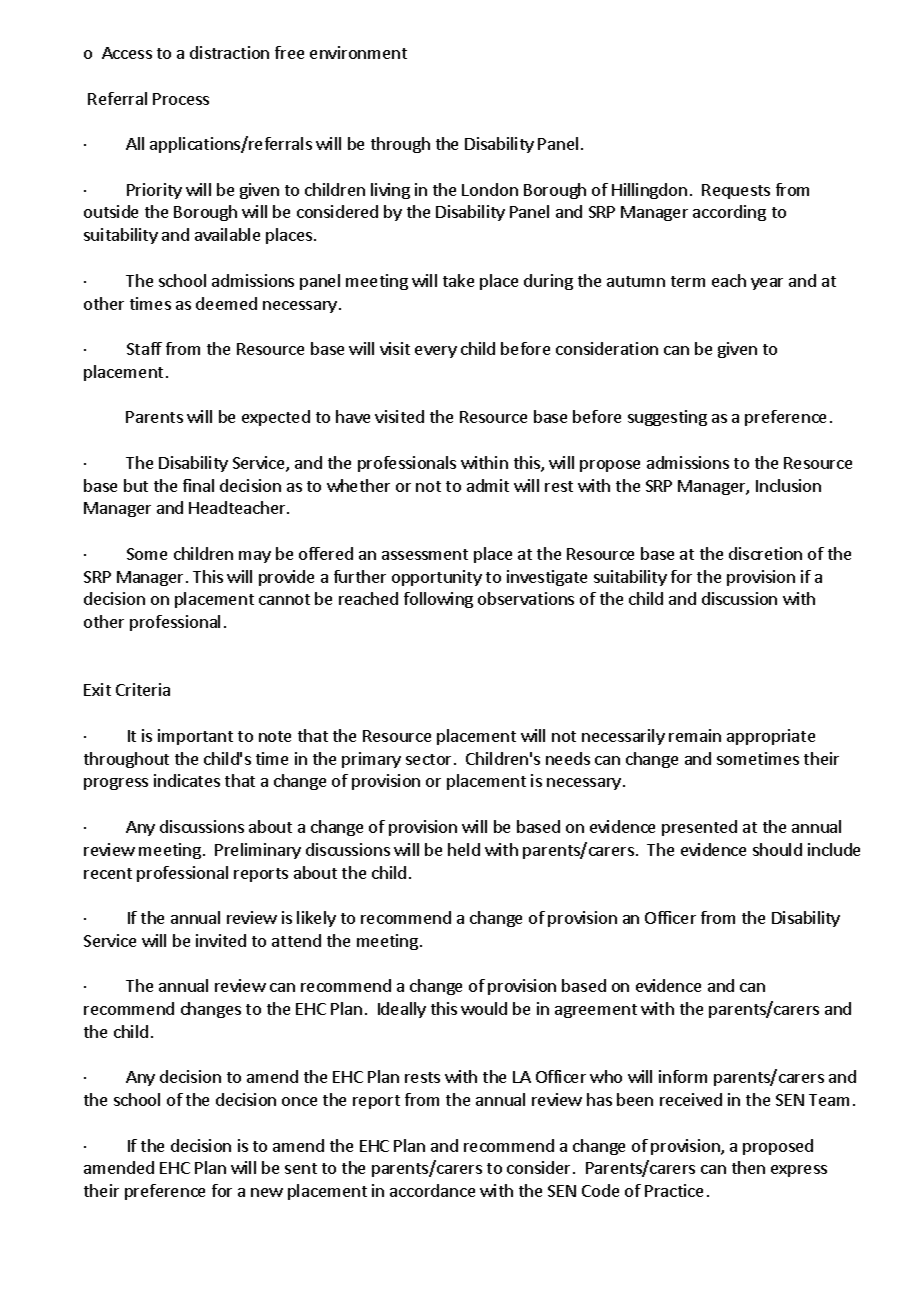 This document has height=1308, width=924. Describe the element at coordinates (438, 600) in the document. I see `following` at that location.
